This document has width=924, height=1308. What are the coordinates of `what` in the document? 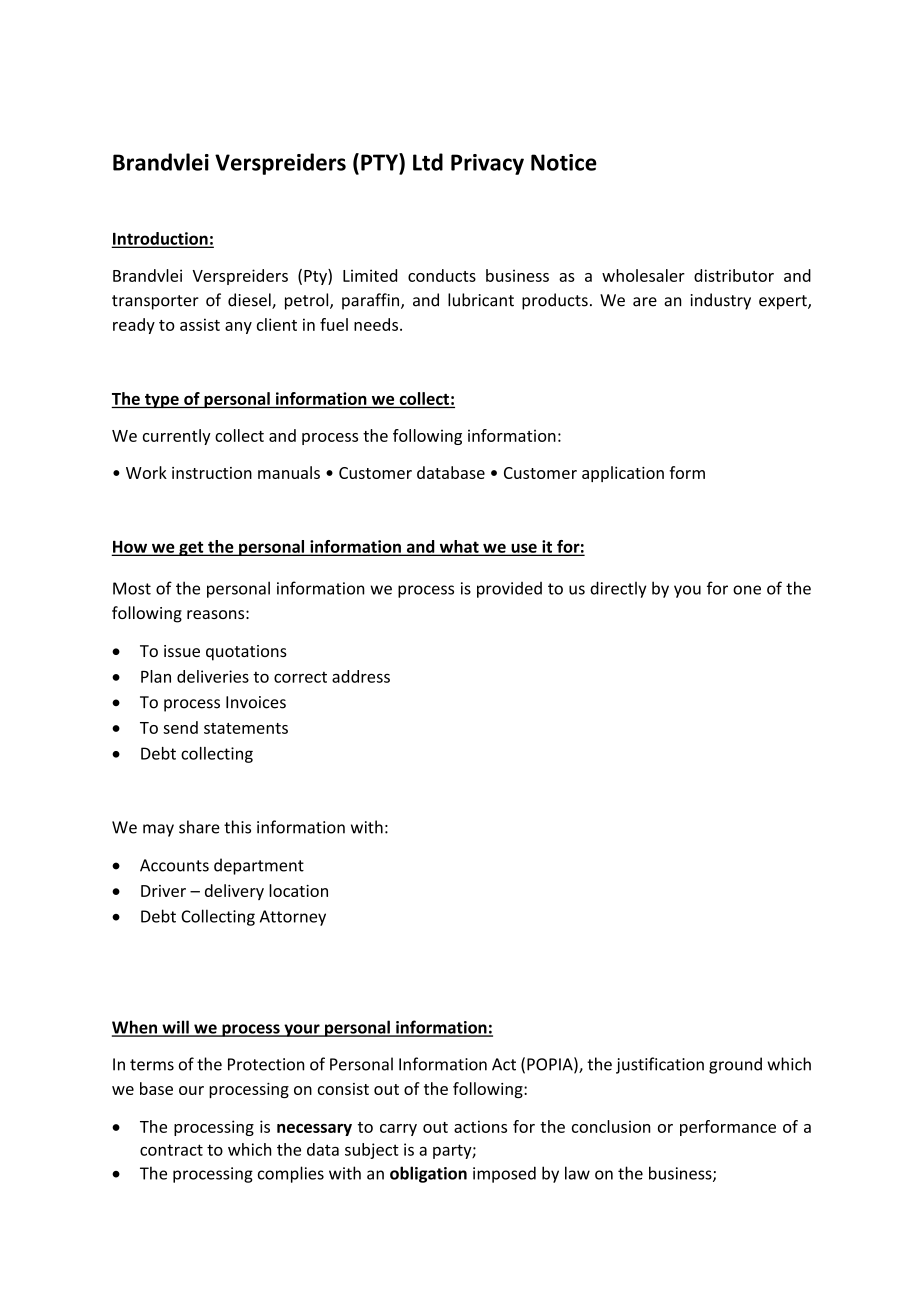 It's located at (459, 547).
